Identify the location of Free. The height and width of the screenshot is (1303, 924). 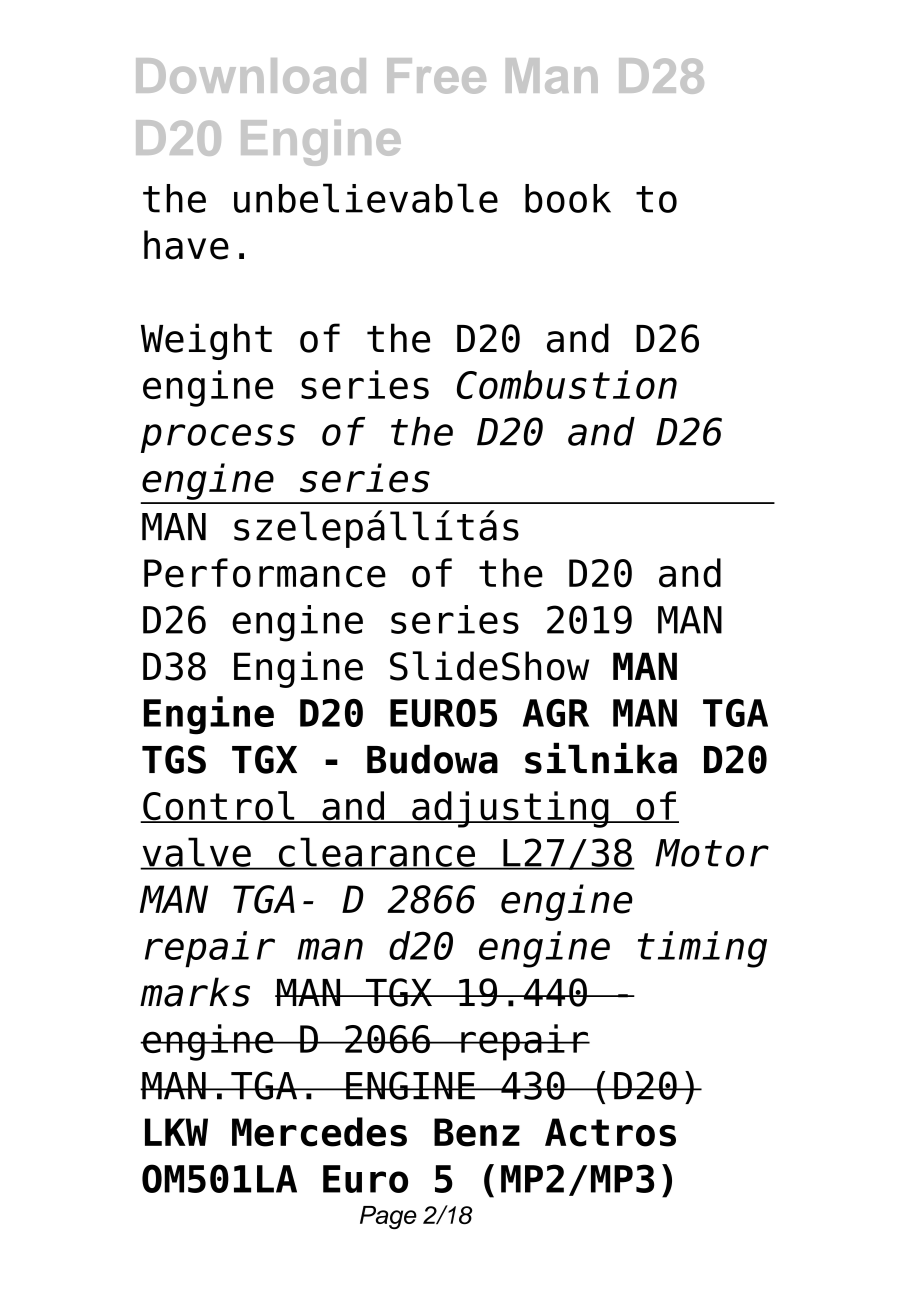
(436, 76).
